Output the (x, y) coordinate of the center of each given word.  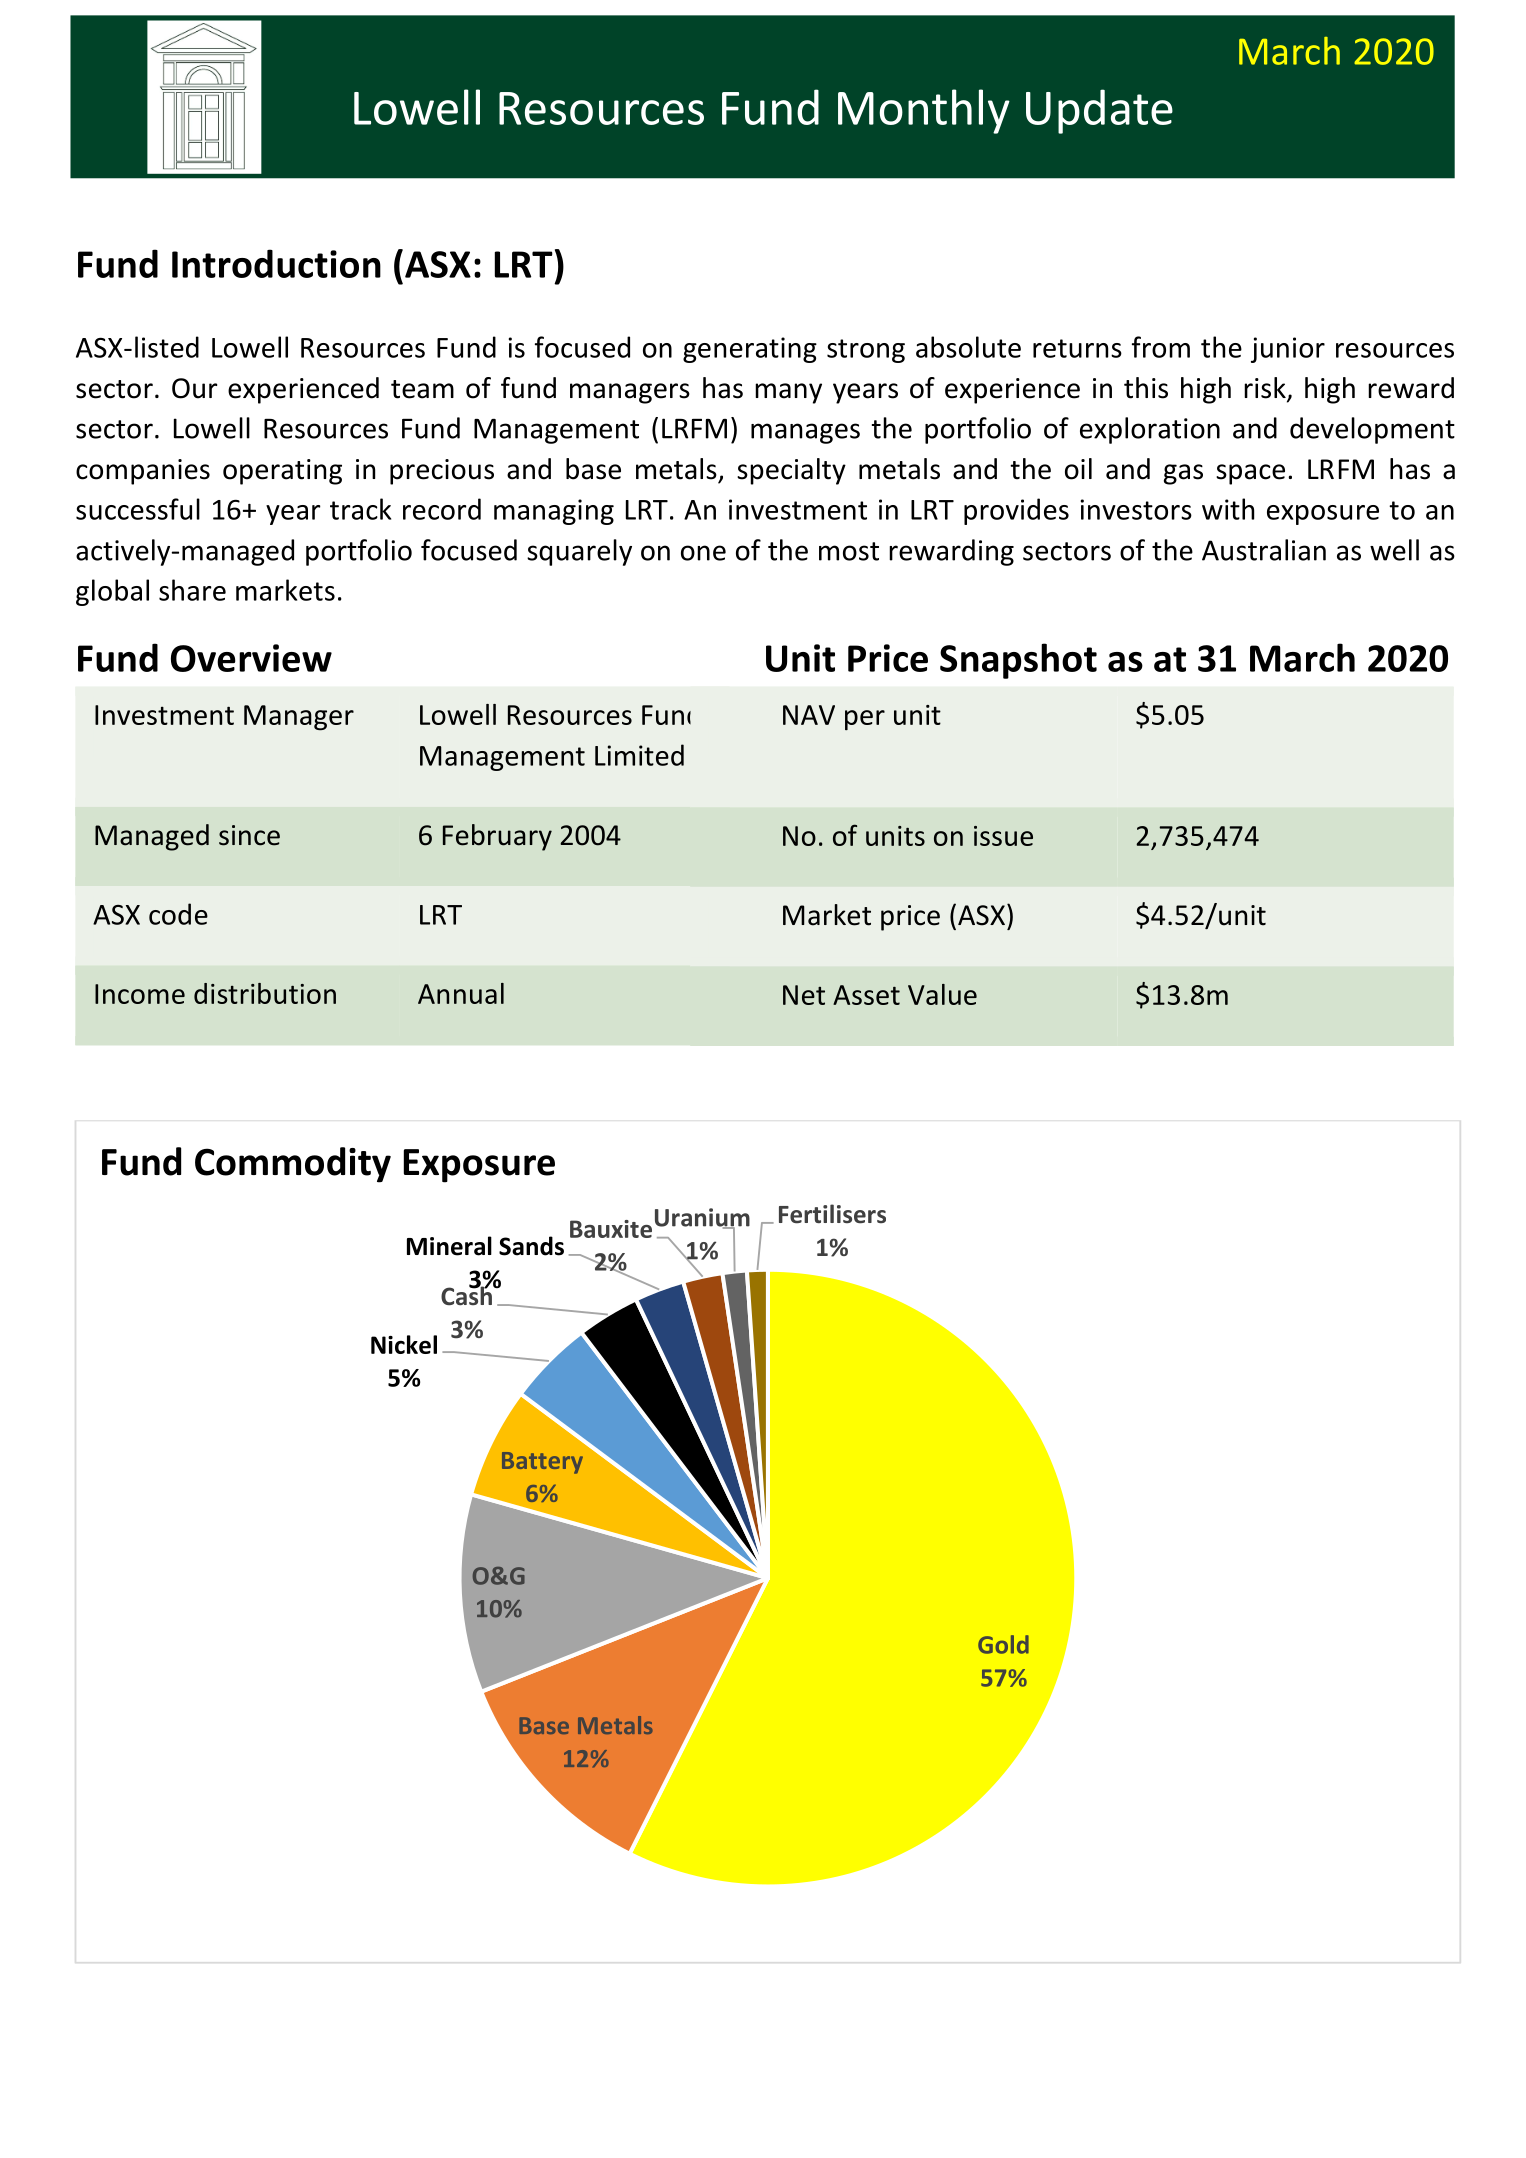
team (422, 389)
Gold (1003, 1644)
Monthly (924, 111)
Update (1099, 111)
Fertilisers (832, 1214)
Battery (542, 1463)
